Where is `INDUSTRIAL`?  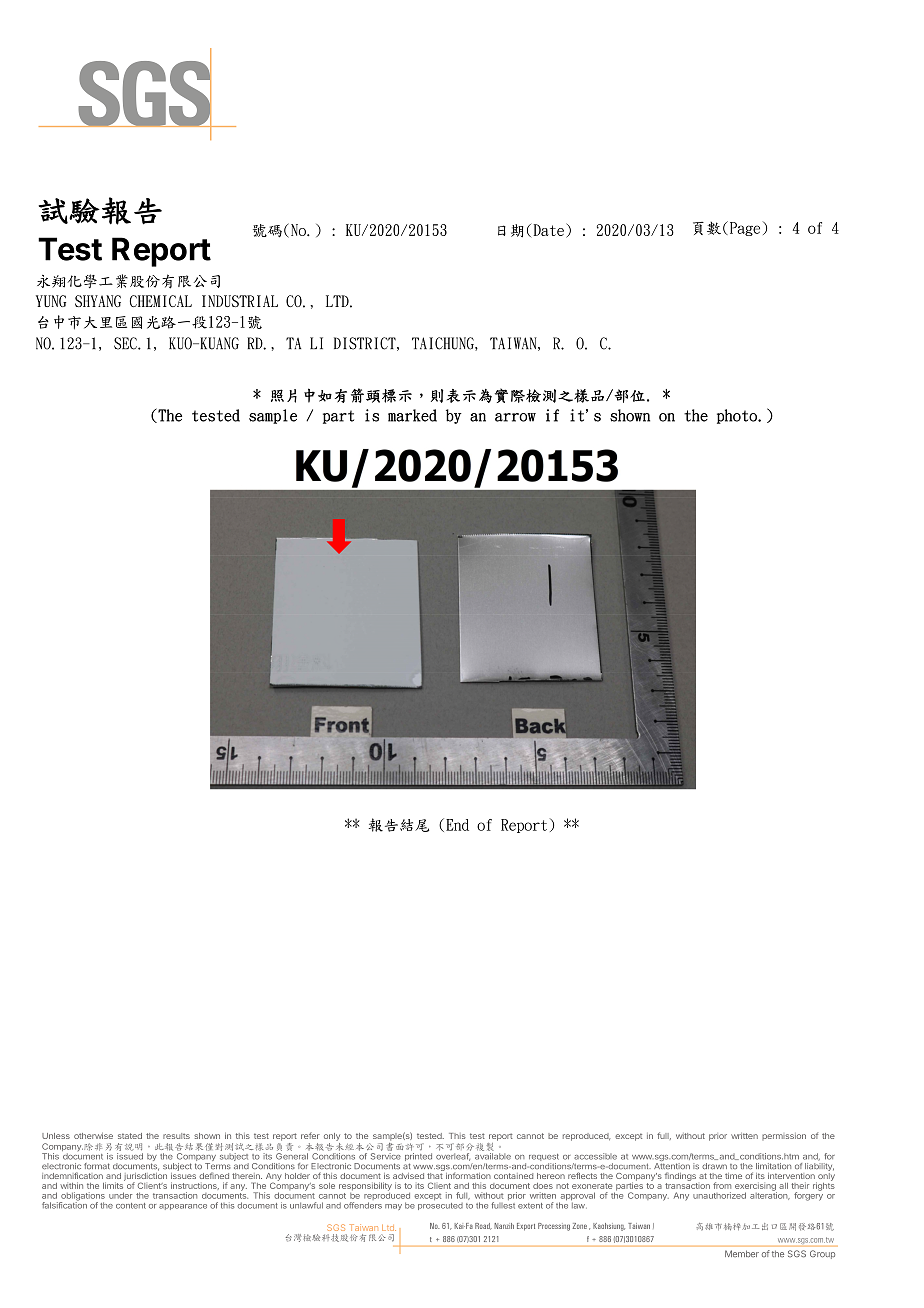 INDUSTRIAL is located at coordinates (240, 301).
